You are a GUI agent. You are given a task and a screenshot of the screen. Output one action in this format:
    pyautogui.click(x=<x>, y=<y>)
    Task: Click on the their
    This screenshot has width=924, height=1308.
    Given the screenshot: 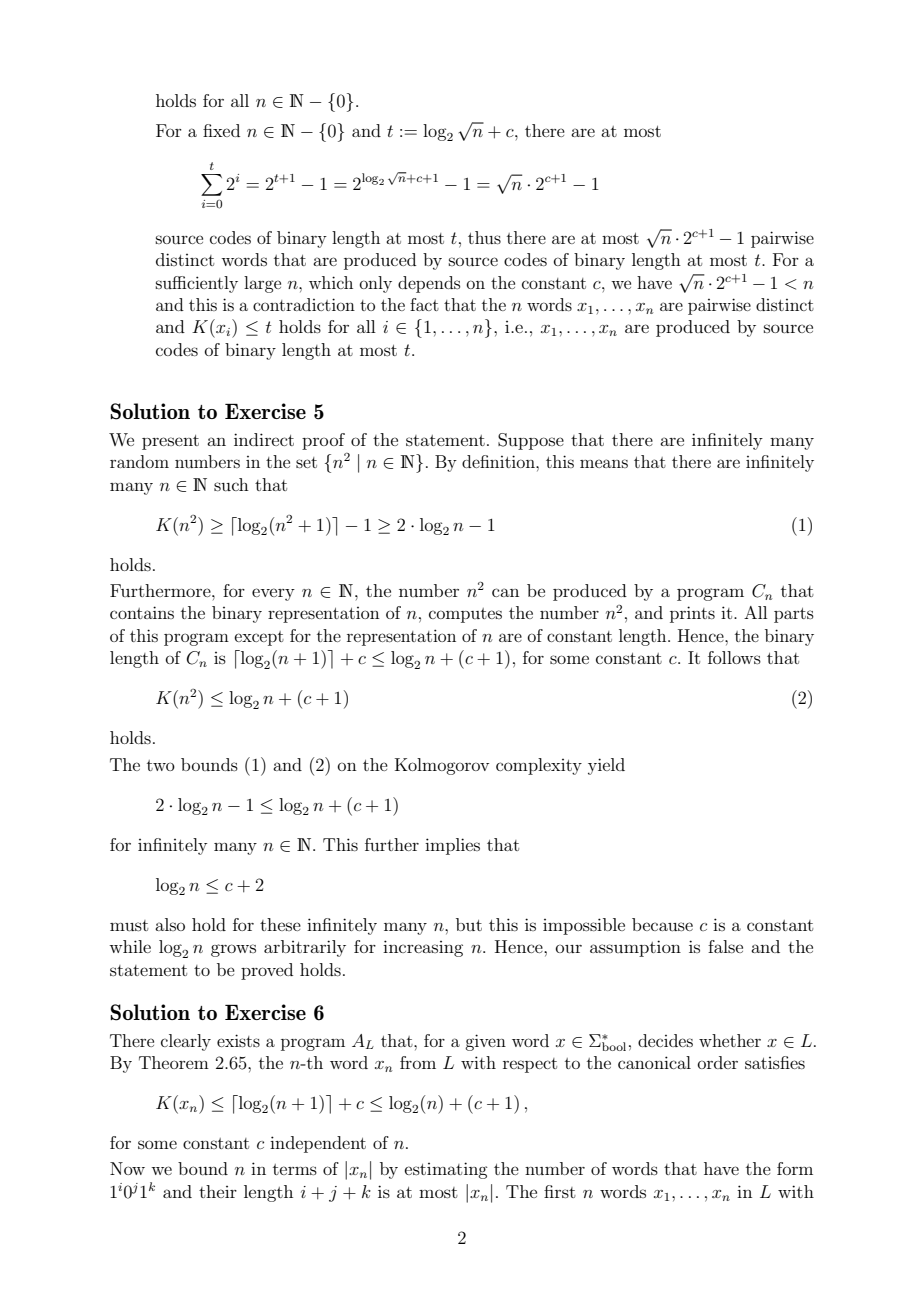 What is the action you would take?
    pyautogui.click(x=218, y=1191)
